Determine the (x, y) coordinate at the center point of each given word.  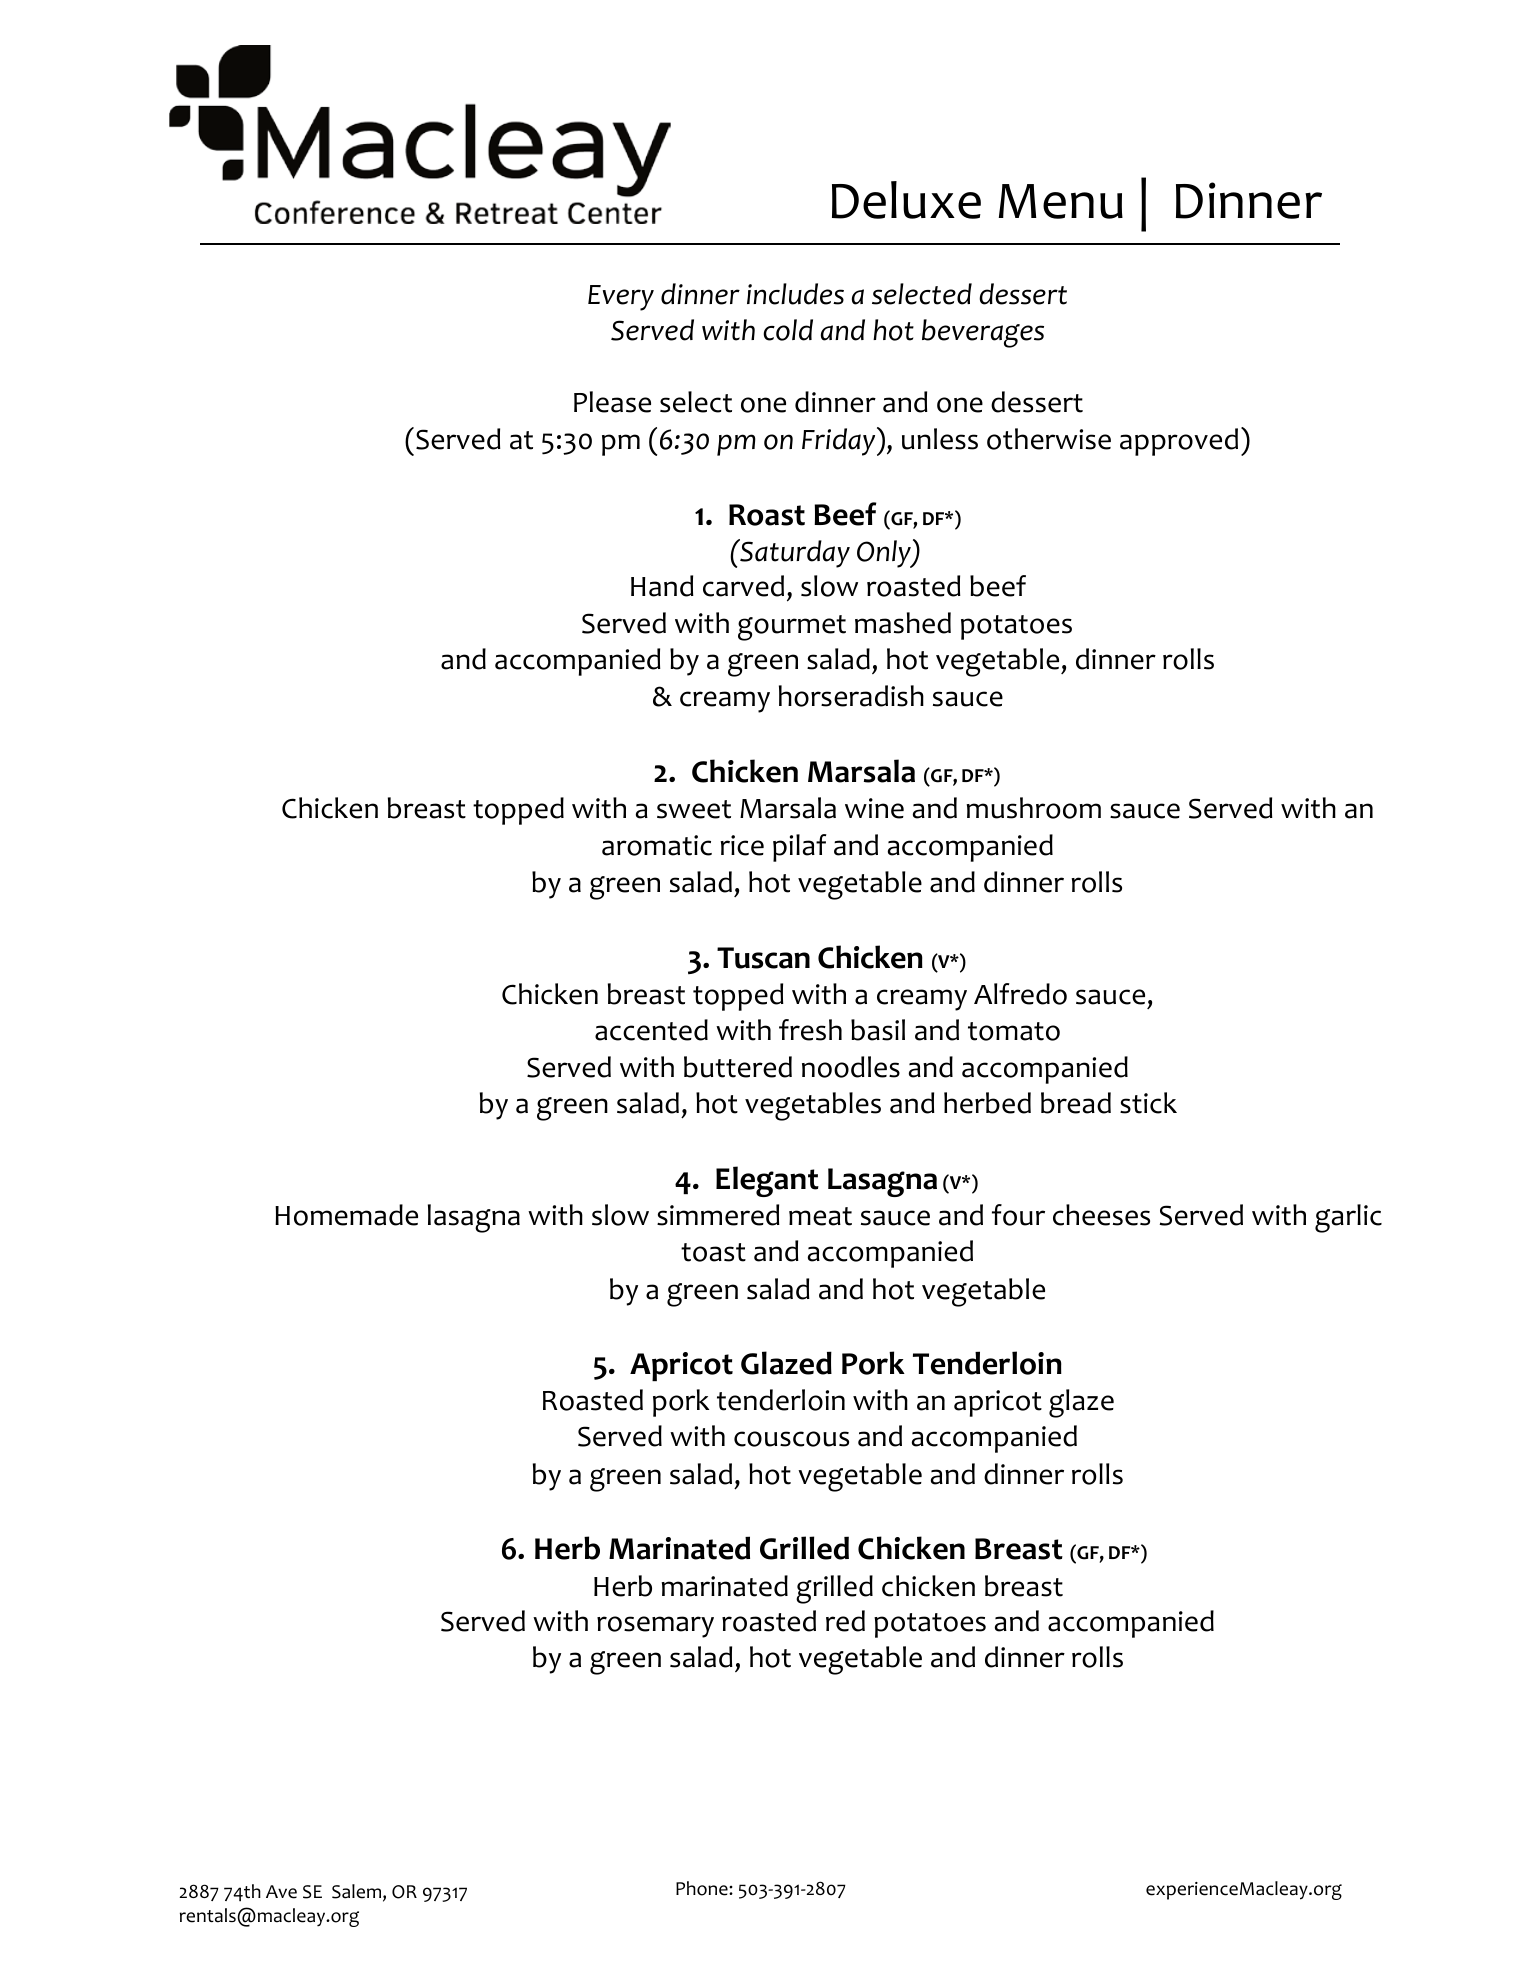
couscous (791, 1439)
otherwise (1049, 439)
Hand (662, 586)
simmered (718, 1215)
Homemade (346, 1215)
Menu (1061, 201)
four (1018, 1215)
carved (743, 586)
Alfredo (1020, 994)
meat (820, 1216)
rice (742, 845)
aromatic (657, 845)
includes (795, 294)
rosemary (655, 1627)
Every (621, 298)
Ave (281, 1892)
